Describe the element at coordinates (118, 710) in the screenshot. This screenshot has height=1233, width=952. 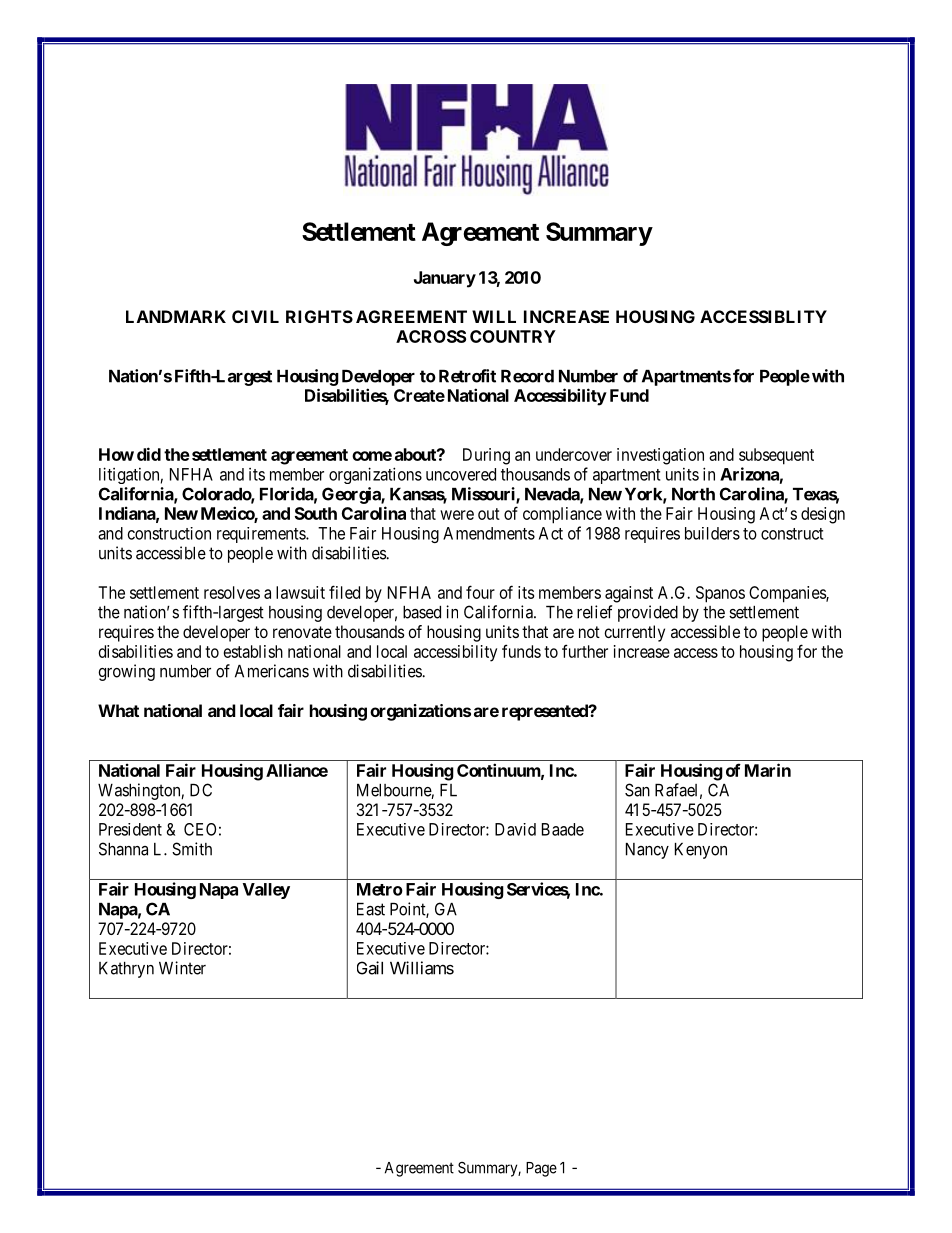
I see `What` at that location.
